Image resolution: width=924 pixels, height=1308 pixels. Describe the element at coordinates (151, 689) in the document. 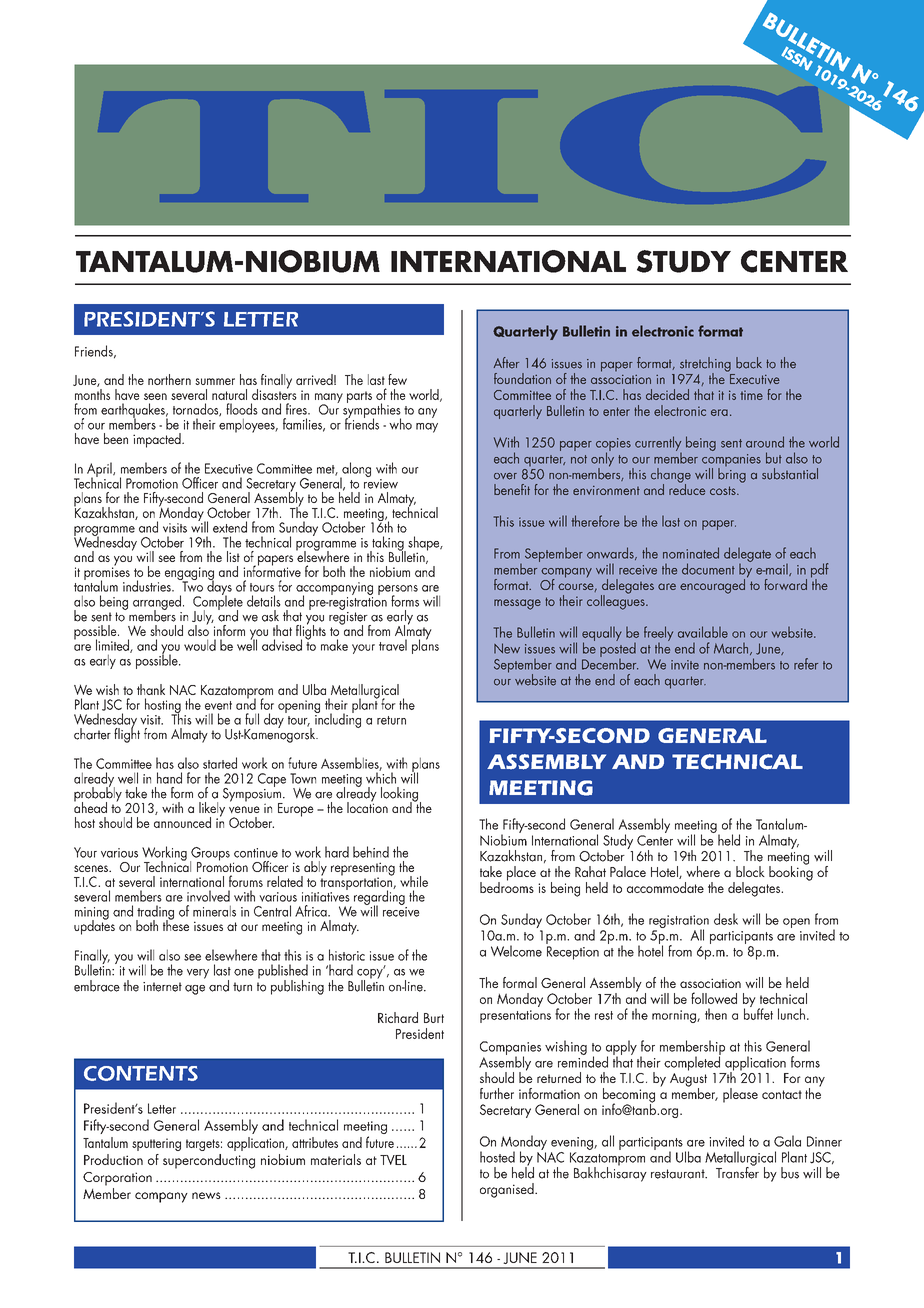

I see `thank` at that location.
